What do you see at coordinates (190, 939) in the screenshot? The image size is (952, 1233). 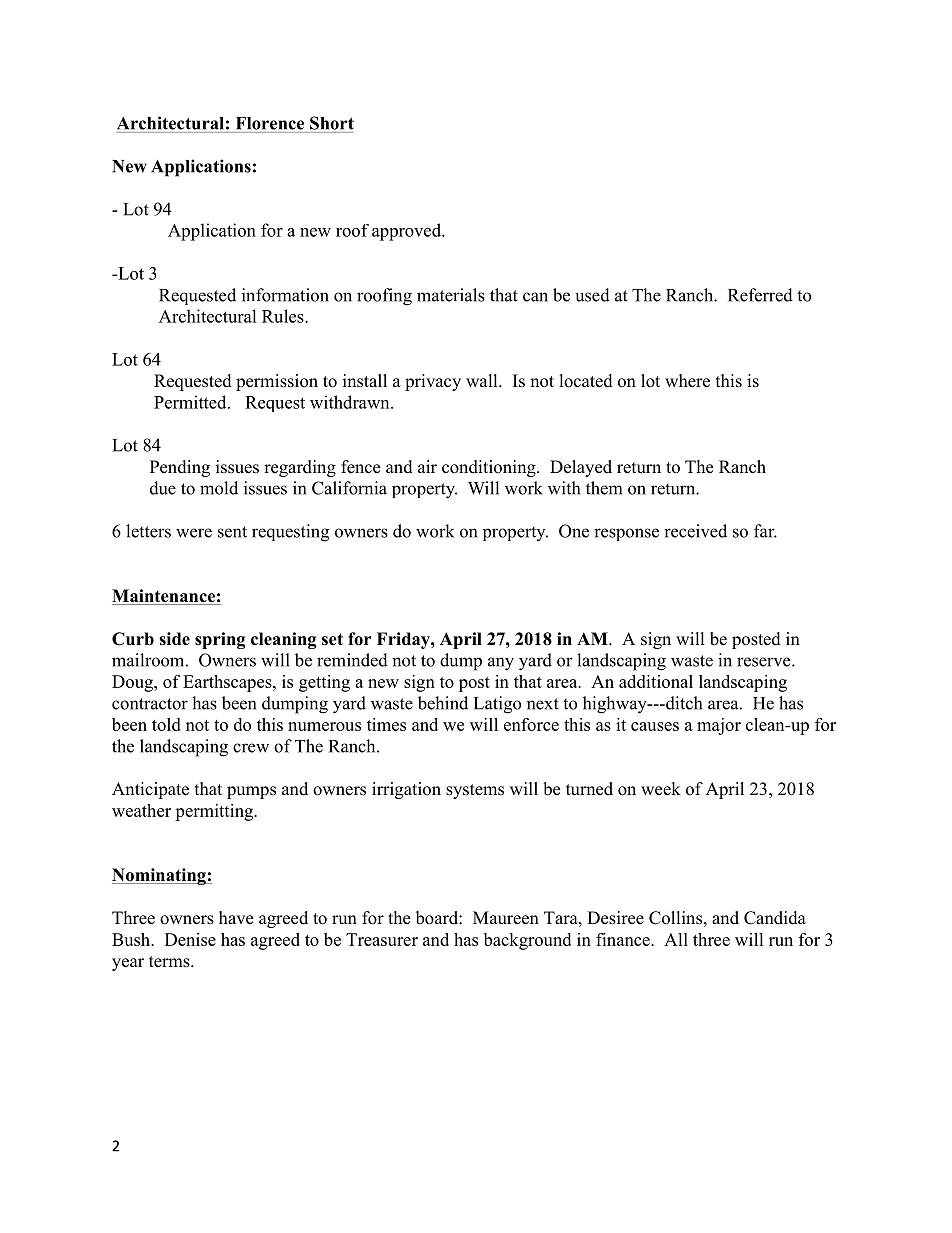 I see `Denise` at bounding box center [190, 939].
